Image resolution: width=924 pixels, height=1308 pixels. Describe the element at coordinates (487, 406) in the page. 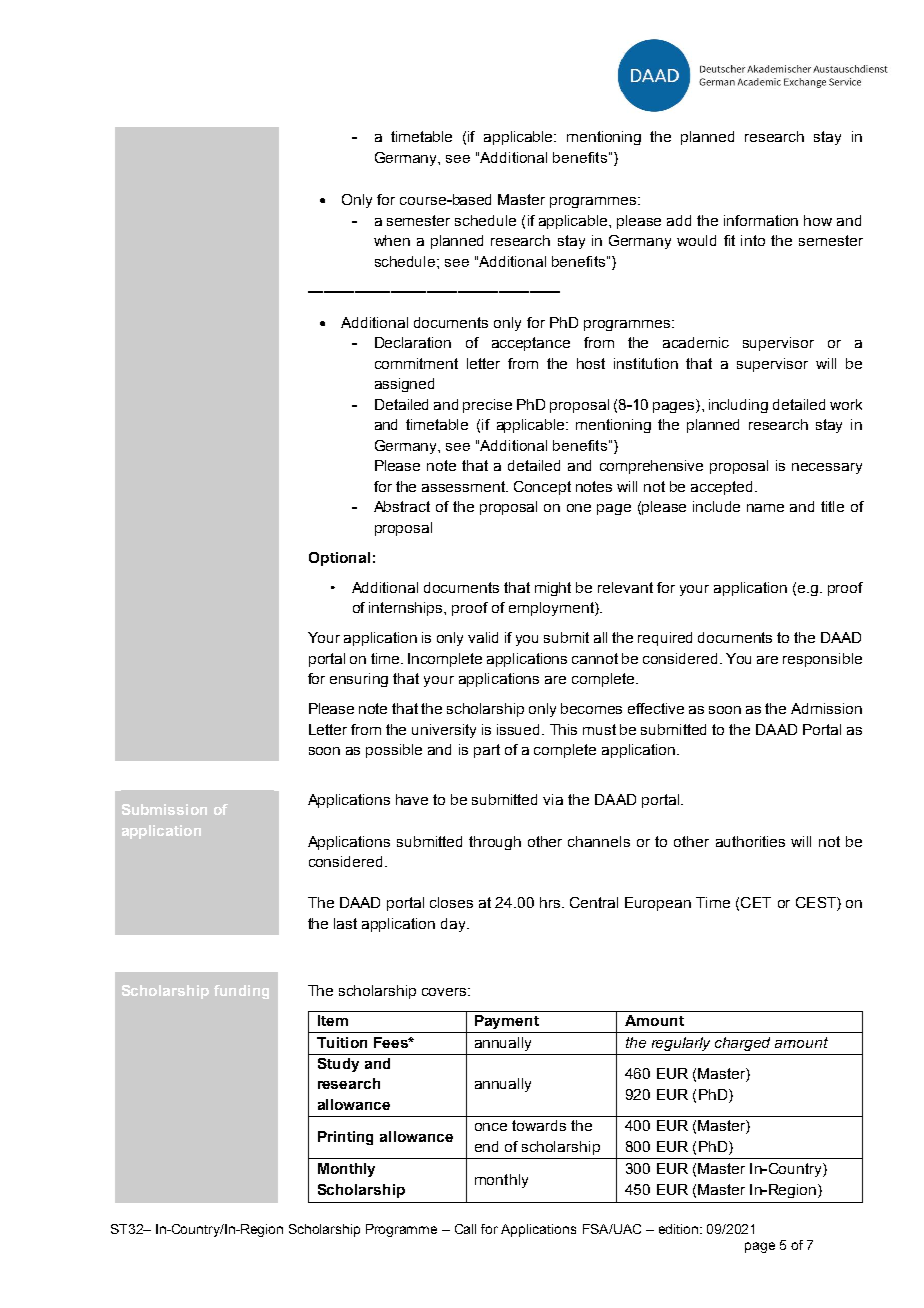

I see `precise` at that location.
